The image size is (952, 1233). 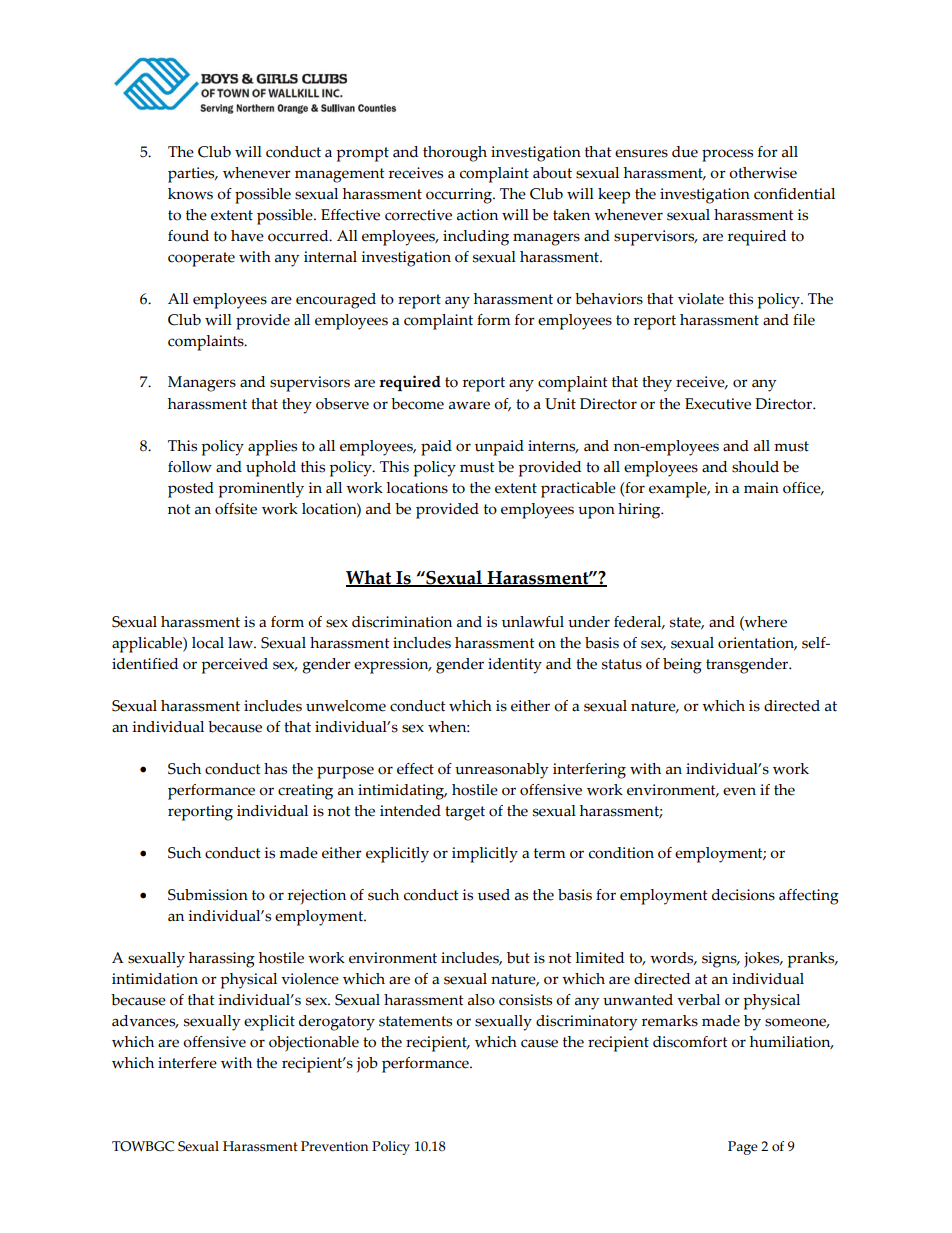 What do you see at coordinates (763, 173) in the screenshot?
I see `otherwise` at bounding box center [763, 173].
